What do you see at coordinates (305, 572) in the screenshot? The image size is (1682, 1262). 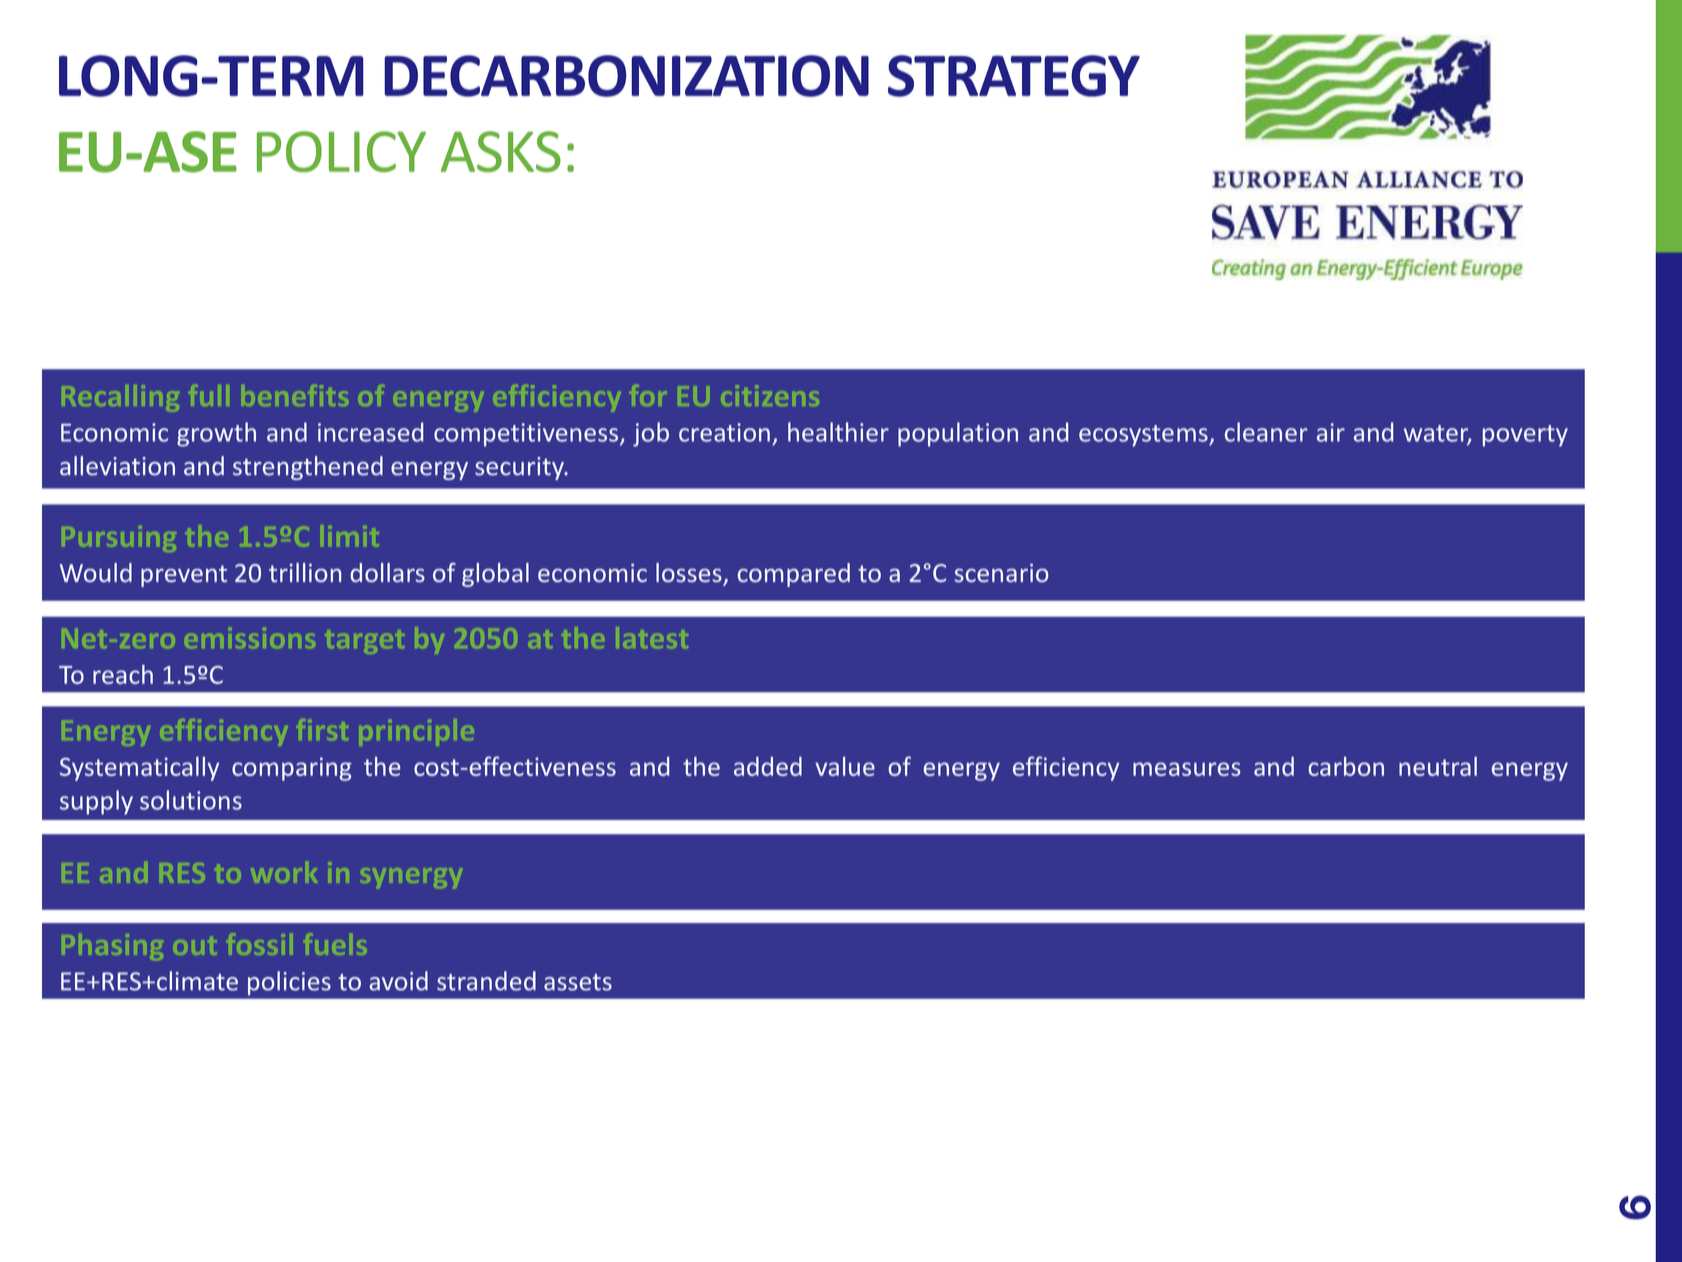 I see `trillion` at bounding box center [305, 572].
